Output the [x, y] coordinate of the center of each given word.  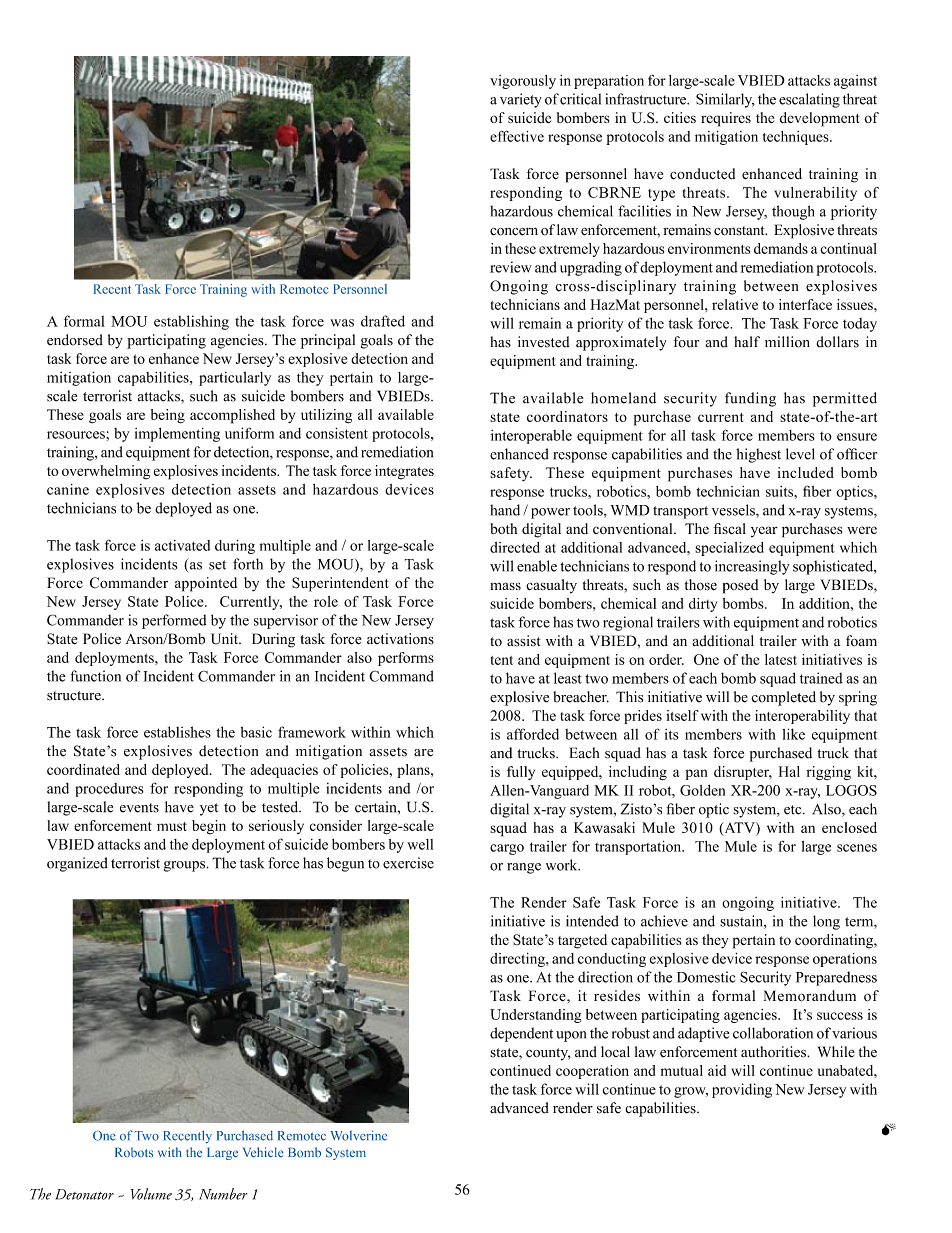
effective [517, 136]
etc [794, 810]
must [172, 826]
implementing [177, 435]
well [420, 844]
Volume [151, 1194]
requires [726, 119]
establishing [191, 322]
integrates [404, 472]
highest [758, 455]
